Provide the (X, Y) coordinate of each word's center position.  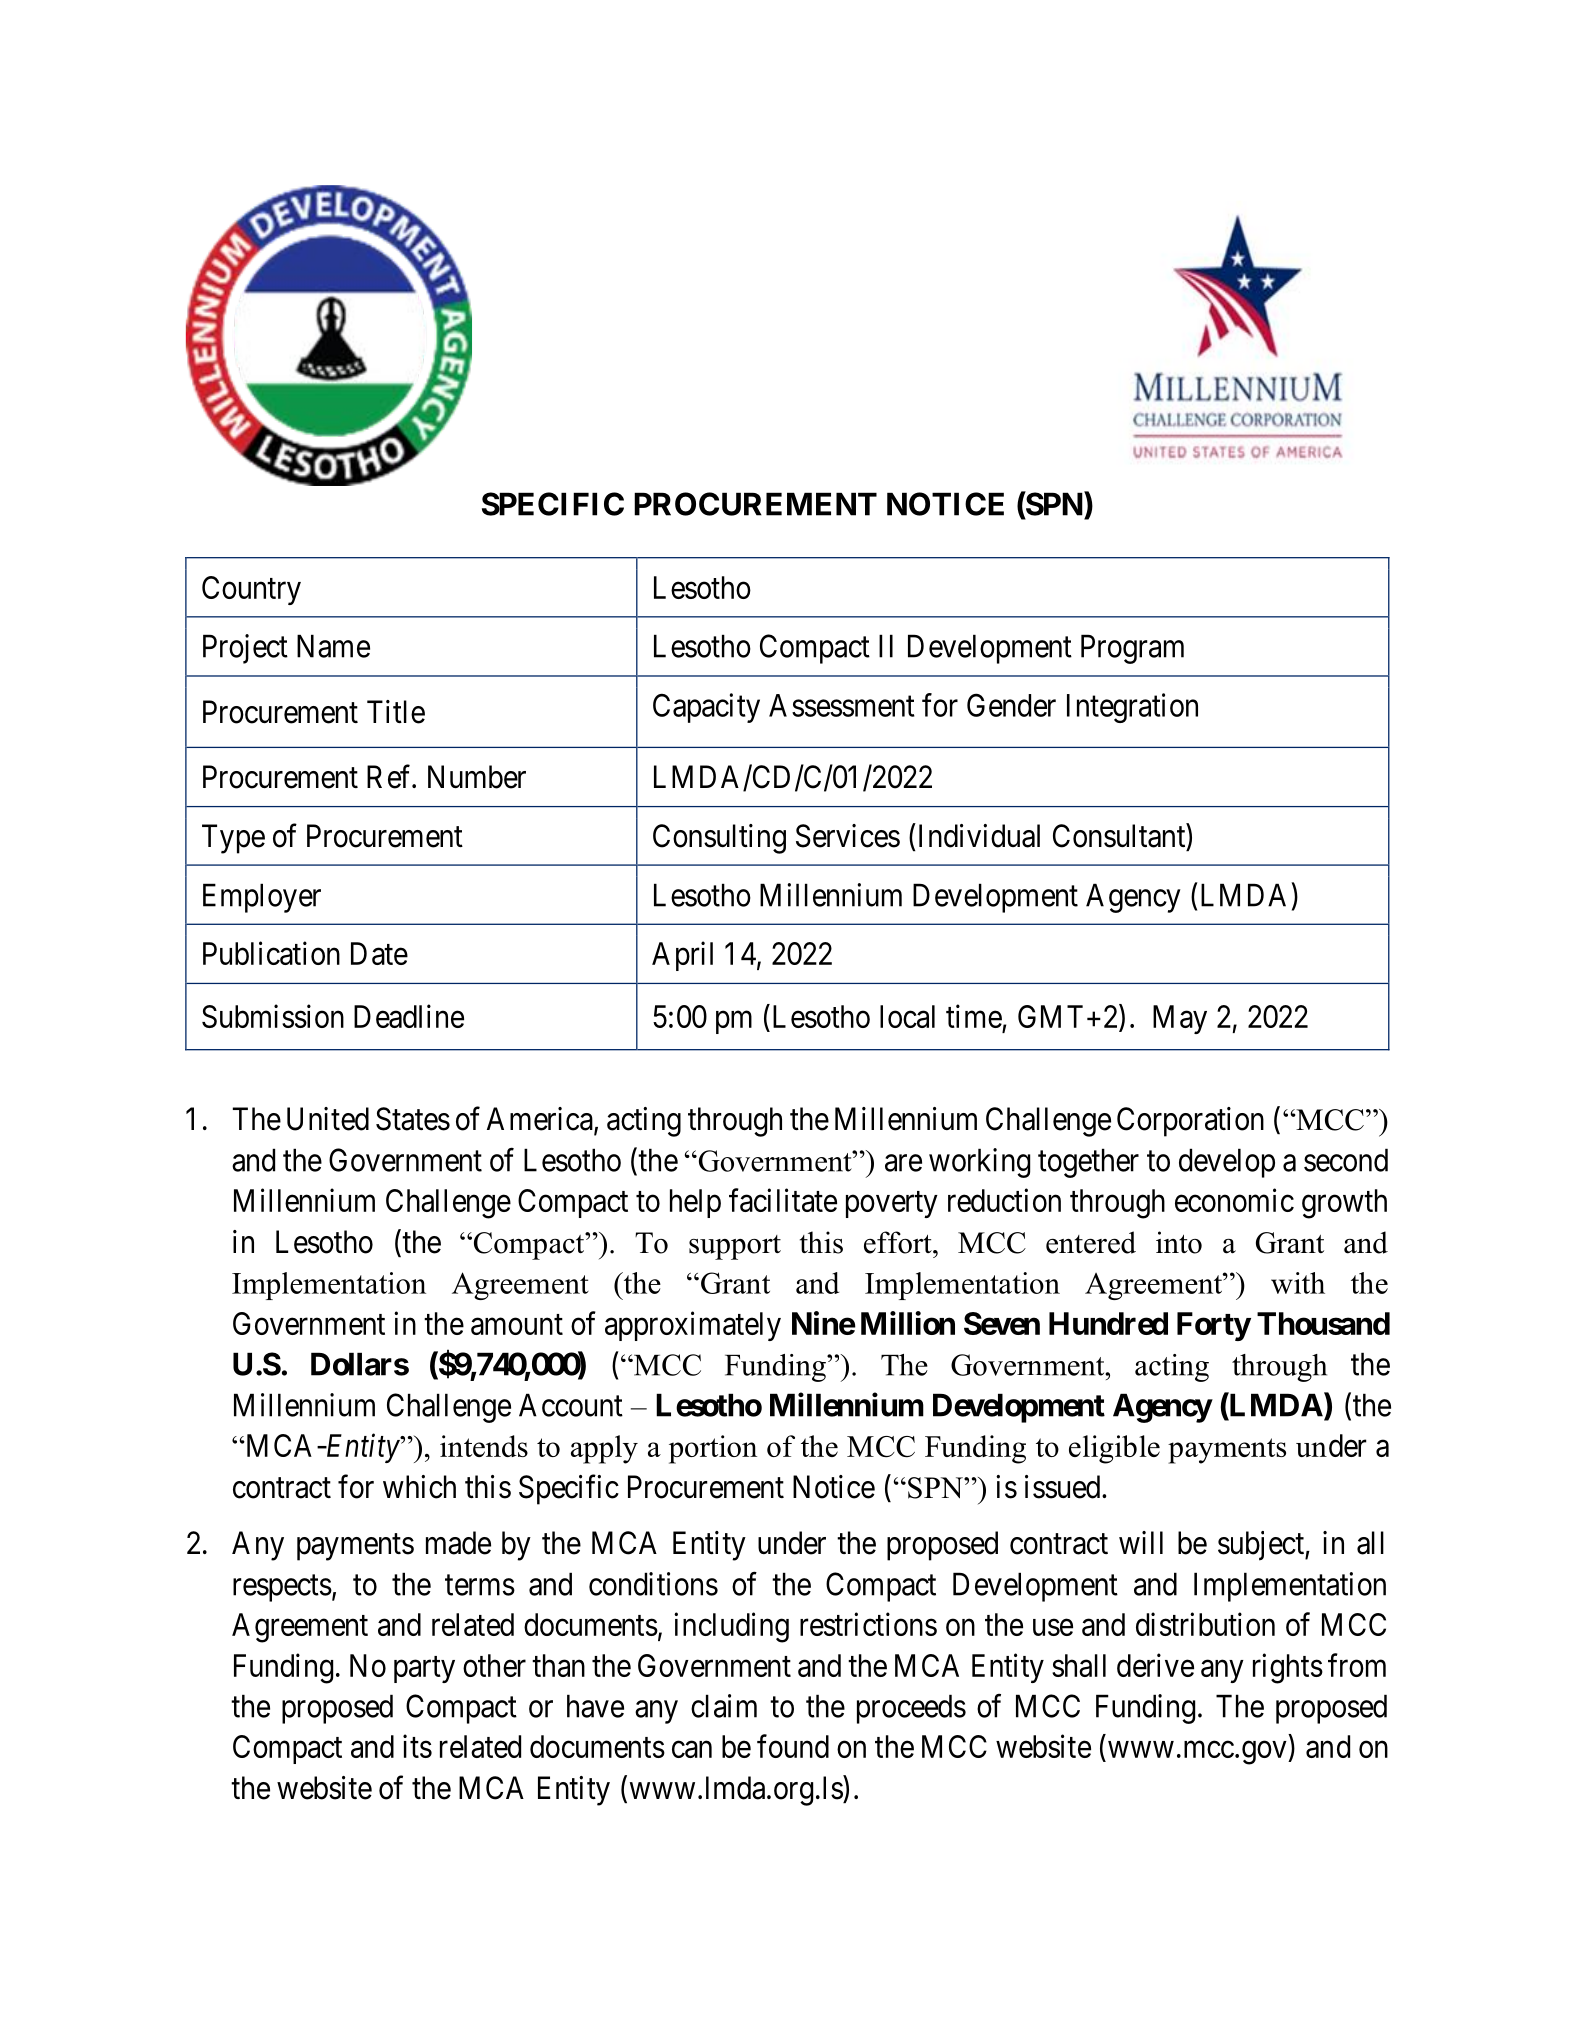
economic (1234, 1200)
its (417, 1746)
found (793, 1746)
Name (333, 646)
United (328, 1119)
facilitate (783, 1200)
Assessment (842, 705)
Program (1132, 649)
